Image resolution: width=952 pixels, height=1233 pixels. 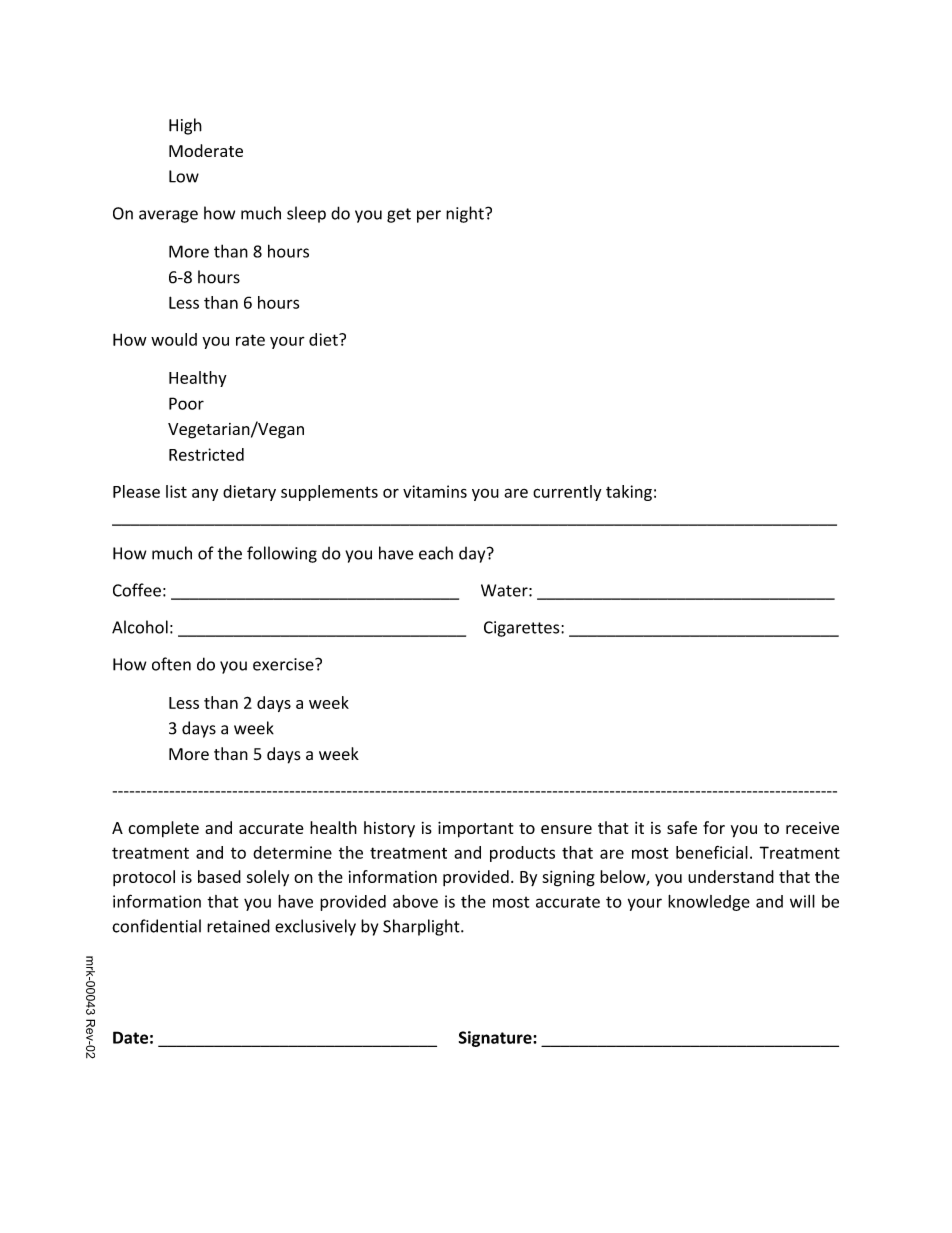 I want to click on vitamins, so click(x=435, y=491).
